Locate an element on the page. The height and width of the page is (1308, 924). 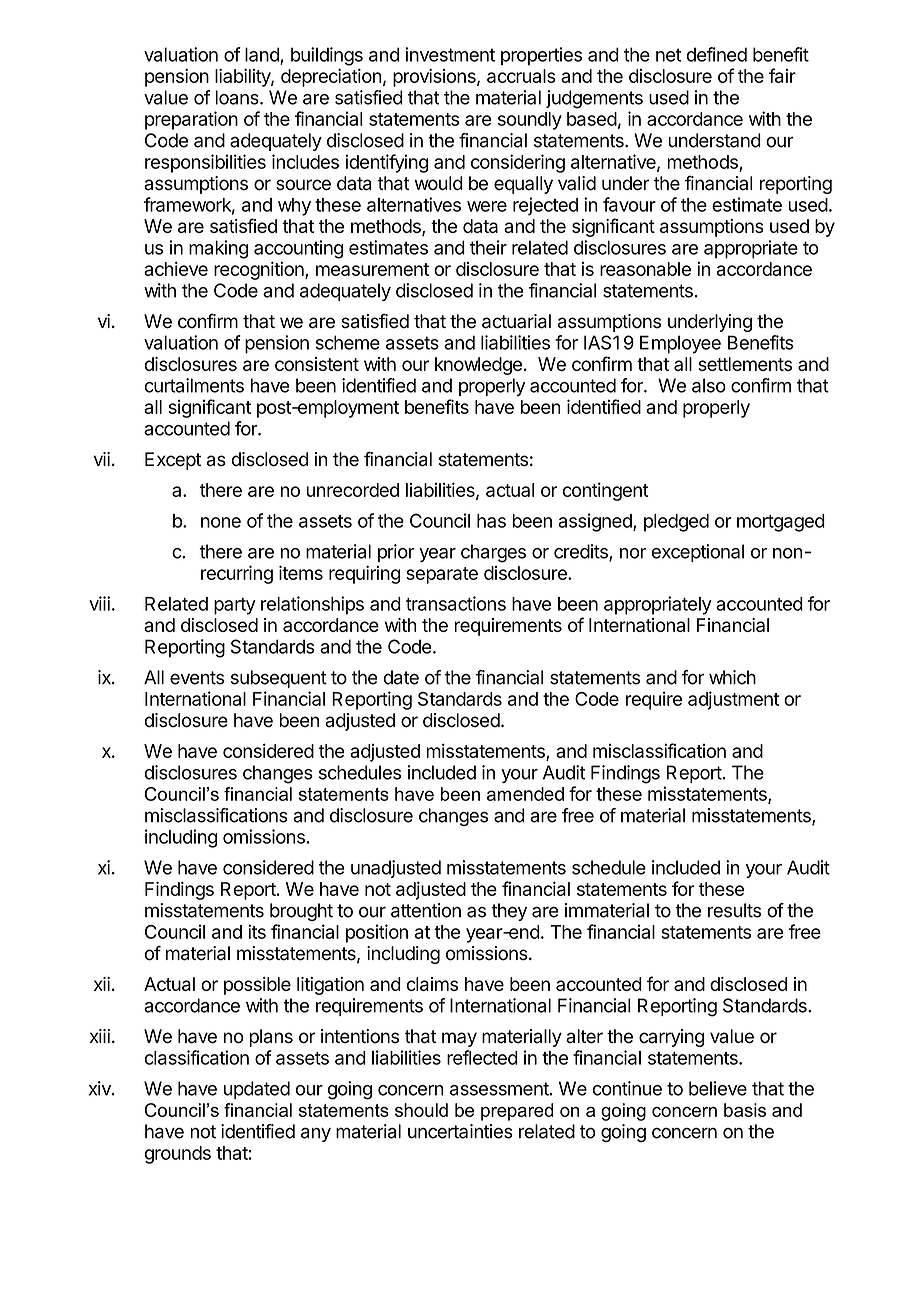
defined is located at coordinates (717, 54).
